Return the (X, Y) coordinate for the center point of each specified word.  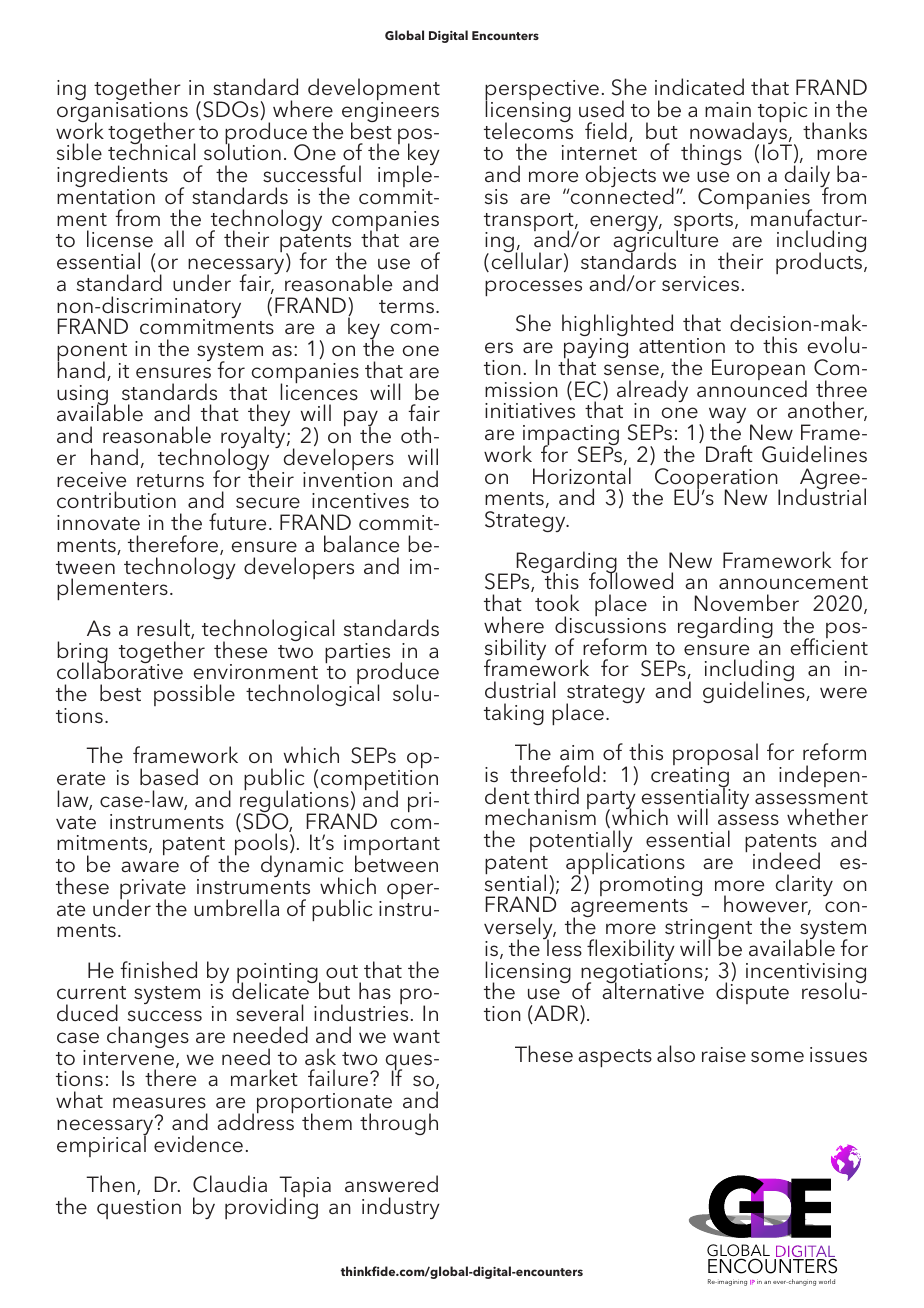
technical (151, 151)
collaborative (120, 670)
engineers (390, 113)
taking (514, 714)
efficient (829, 646)
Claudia (230, 1184)
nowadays (739, 133)
